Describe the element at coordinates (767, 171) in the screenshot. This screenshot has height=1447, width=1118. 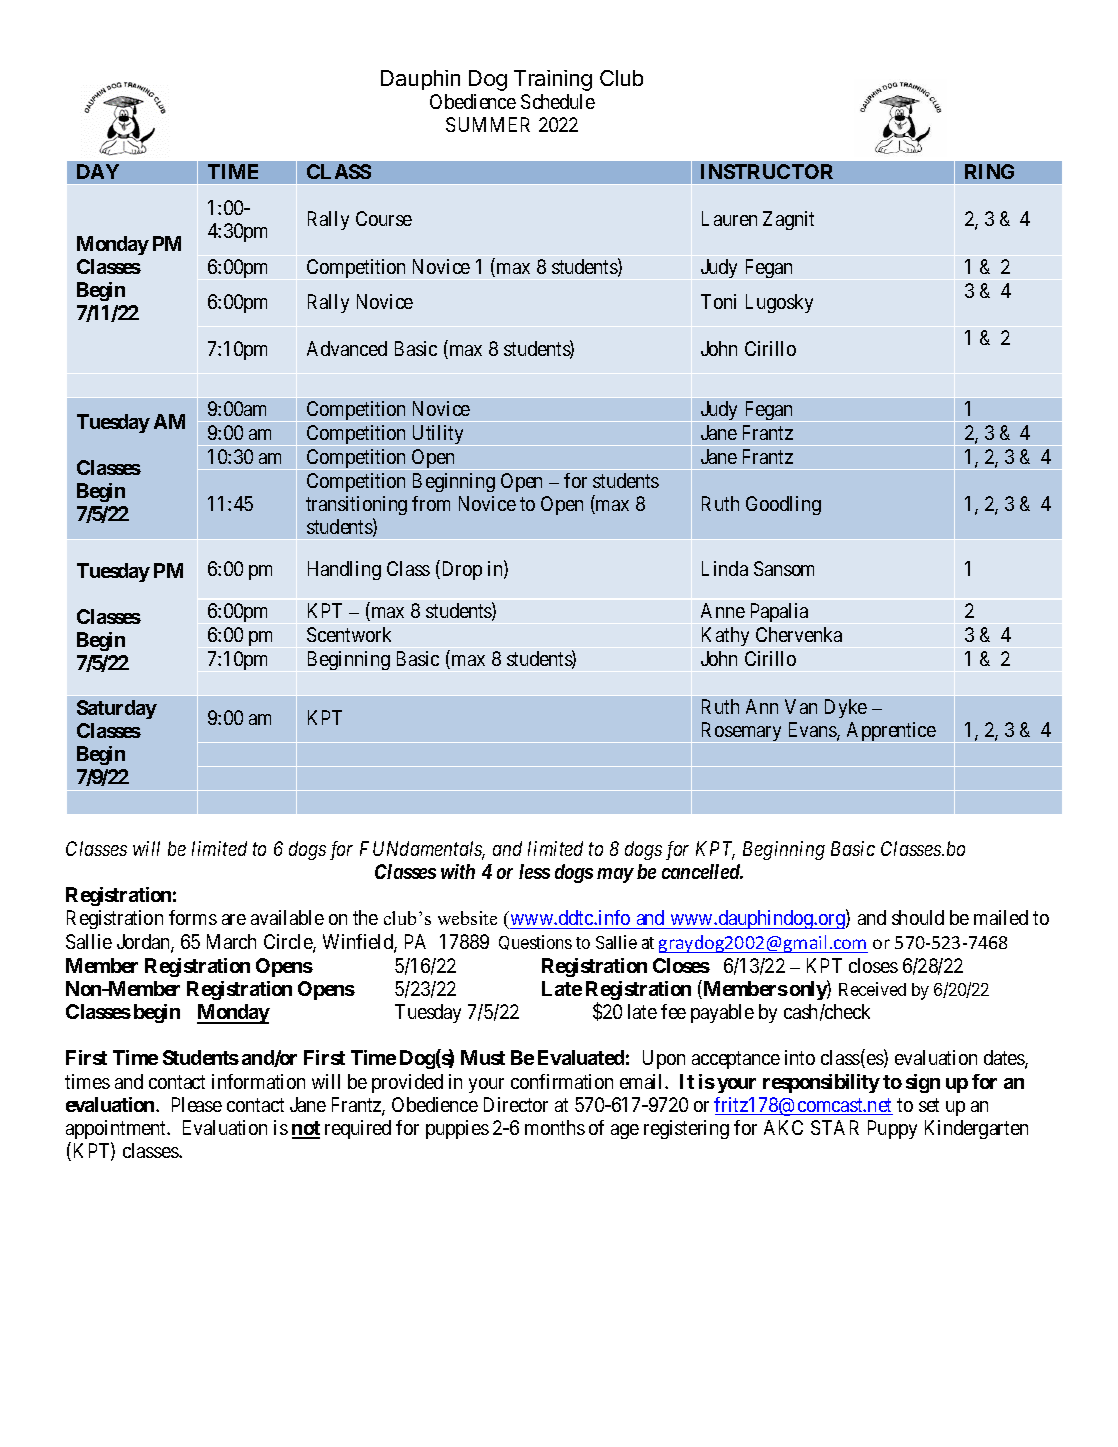
I see `INSTRUCTOR` at that location.
